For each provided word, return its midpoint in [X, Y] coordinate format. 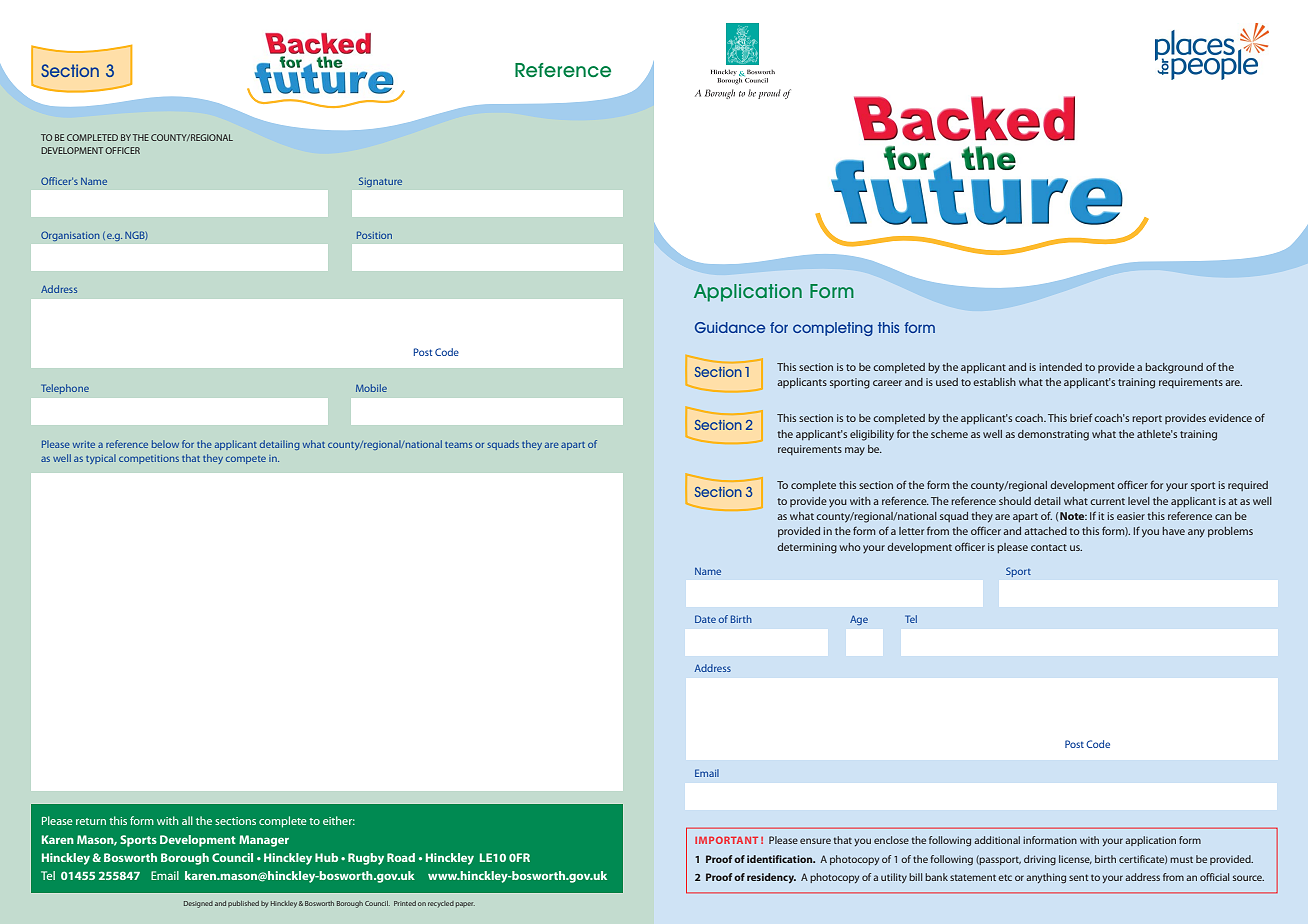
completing [833, 329]
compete [246, 460]
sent [1078, 877]
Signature [380, 182]
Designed [198, 904]
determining [807, 548]
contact [1049, 547]
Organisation [70, 236]
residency [771, 878]
